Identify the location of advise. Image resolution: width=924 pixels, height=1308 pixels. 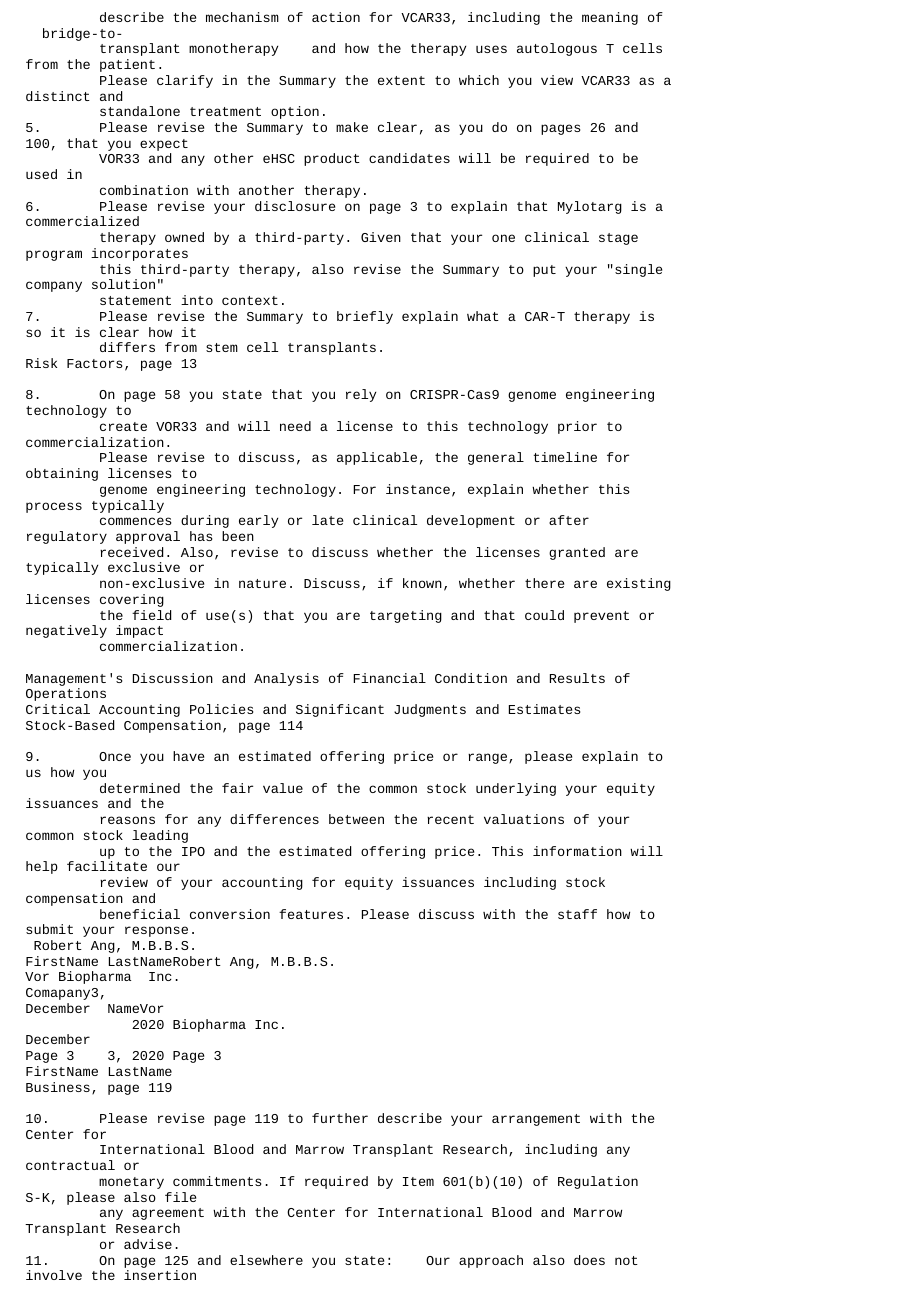
(148, 1244).
